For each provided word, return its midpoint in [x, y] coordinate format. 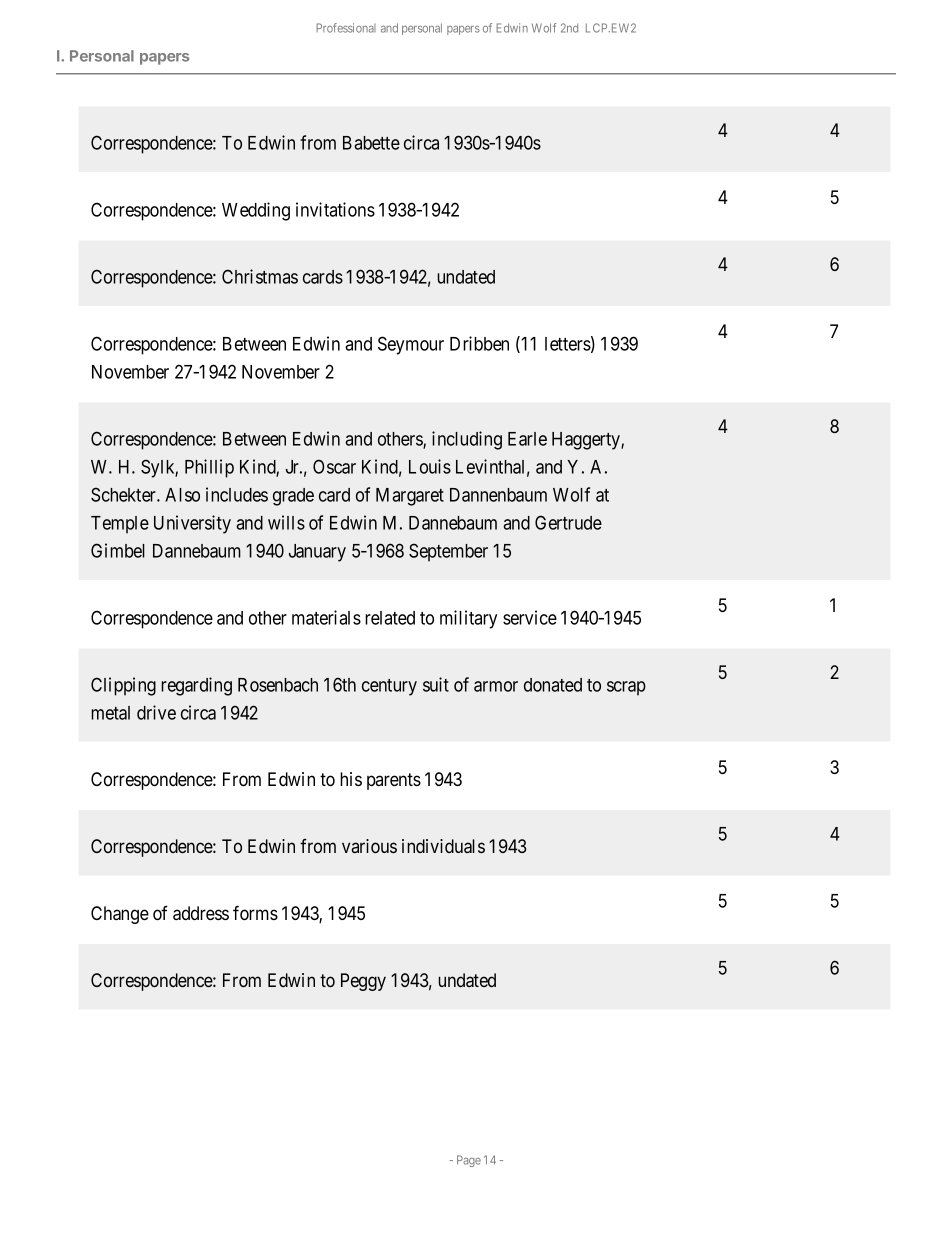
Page [469, 1161]
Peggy [363, 982]
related [390, 618]
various [369, 846]
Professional [346, 28]
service [530, 617]
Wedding [256, 211]
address [201, 913]
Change [120, 915]
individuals [443, 846]
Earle [527, 439]
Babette [371, 143]
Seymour [411, 345]
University [192, 524]
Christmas [260, 276]
